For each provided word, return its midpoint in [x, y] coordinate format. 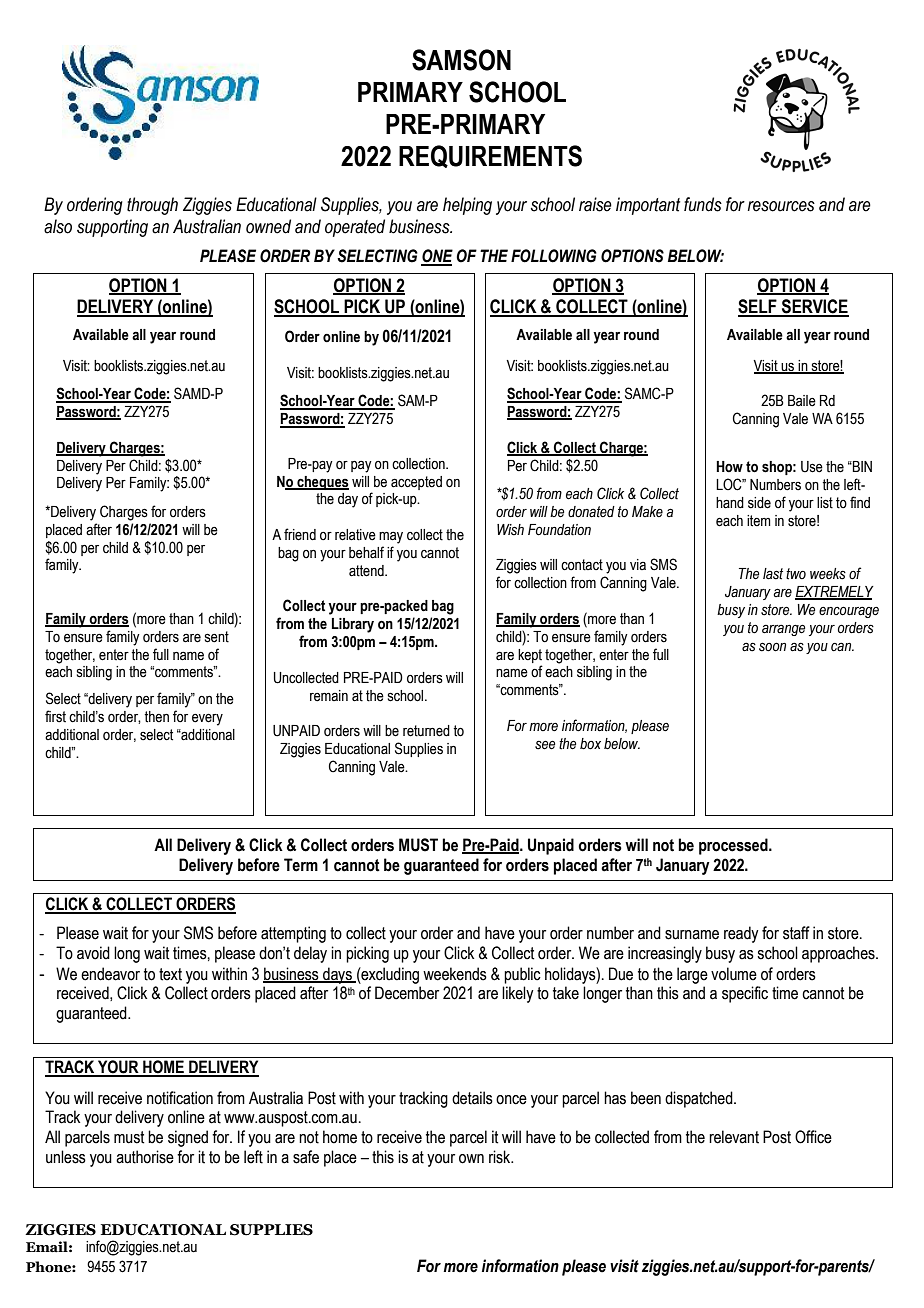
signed [188, 1138]
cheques [322, 483]
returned [426, 731]
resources [781, 206]
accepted [416, 483]
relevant [734, 1137]
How [729, 467]
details [472, 1098]
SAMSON [461, 60]
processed [734, 846]
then [156, 717]
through [152, 206]
